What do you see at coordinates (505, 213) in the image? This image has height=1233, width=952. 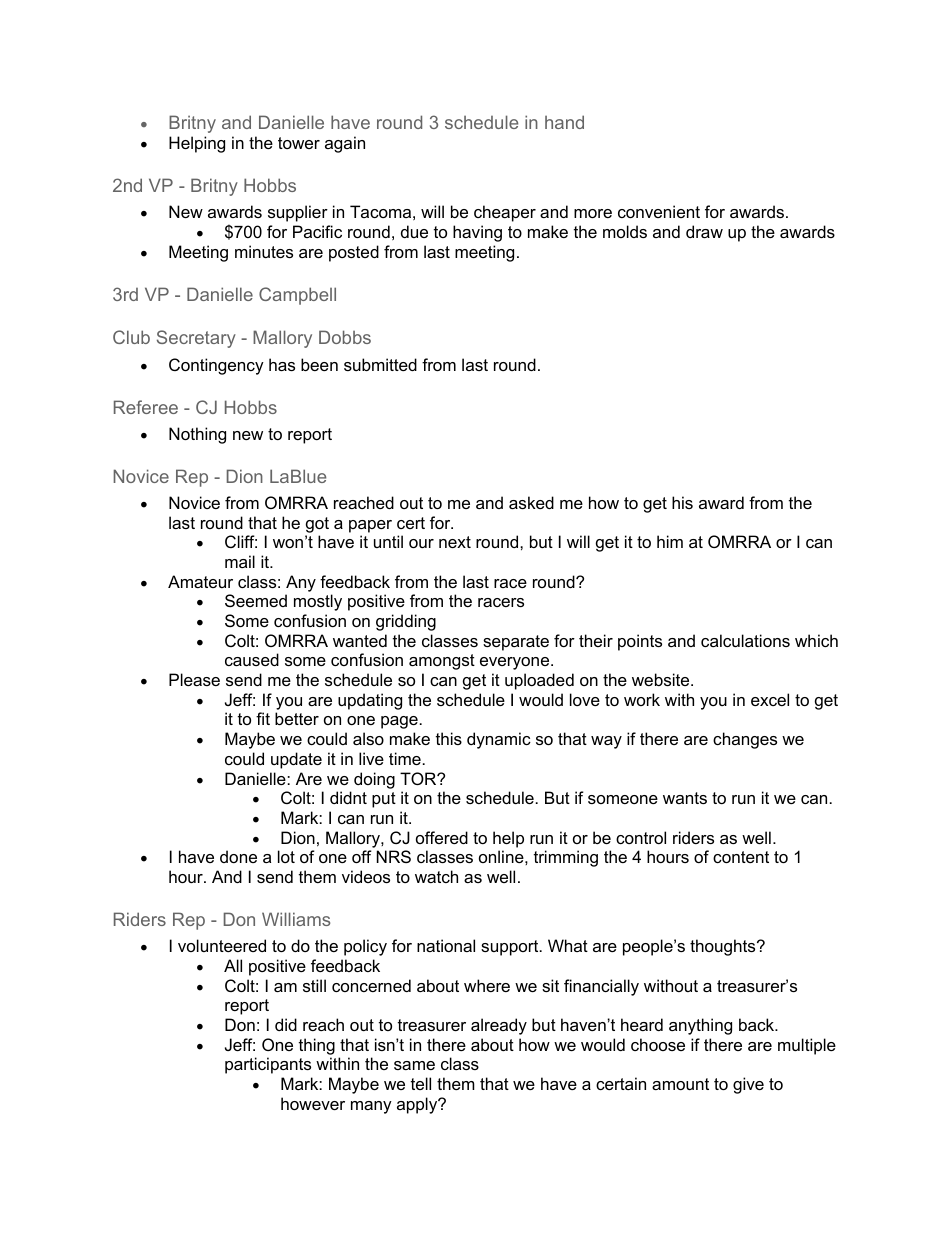 I see `cheaper` at bounding box center [505, 213].
